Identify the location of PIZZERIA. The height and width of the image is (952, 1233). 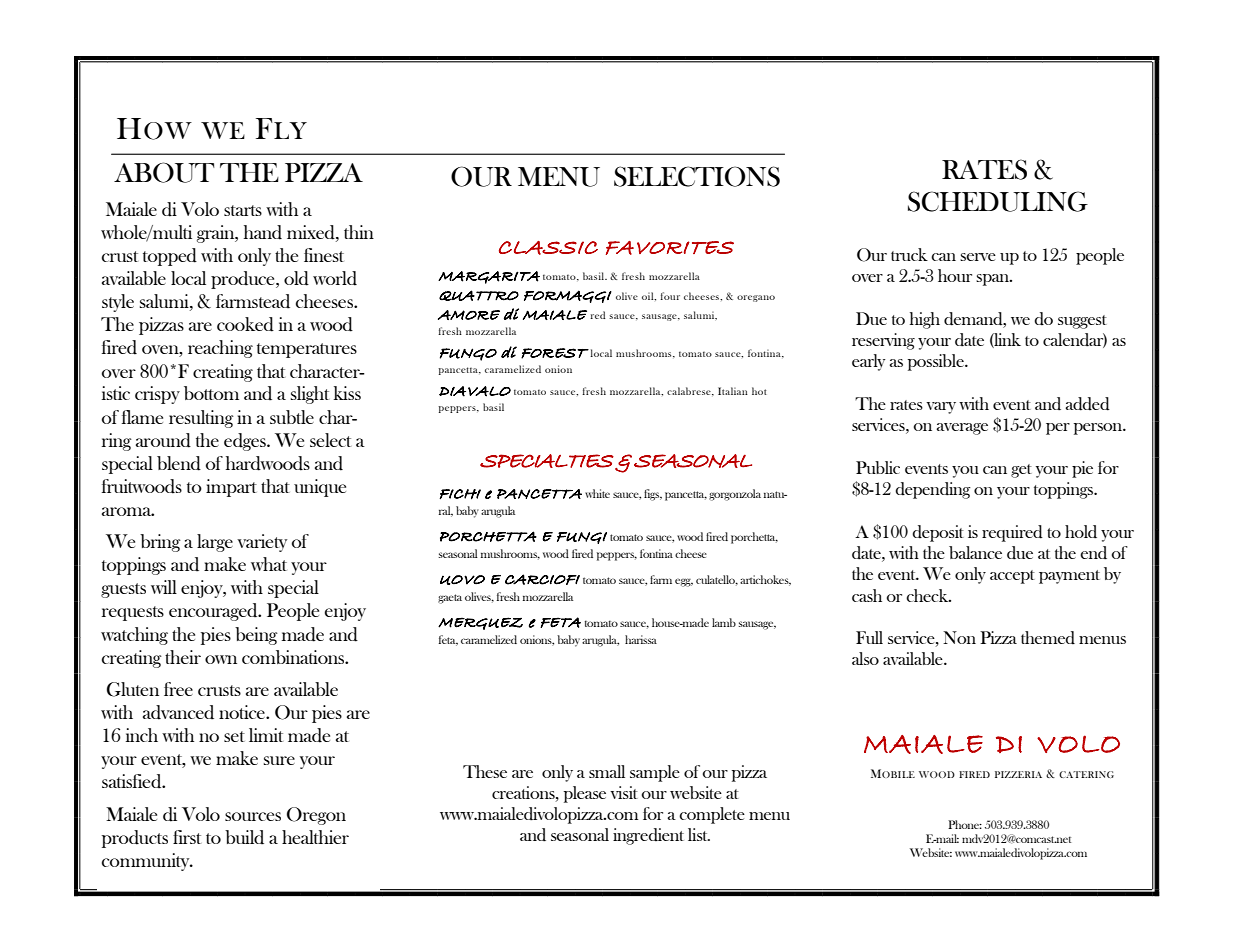
(1018, 774).
